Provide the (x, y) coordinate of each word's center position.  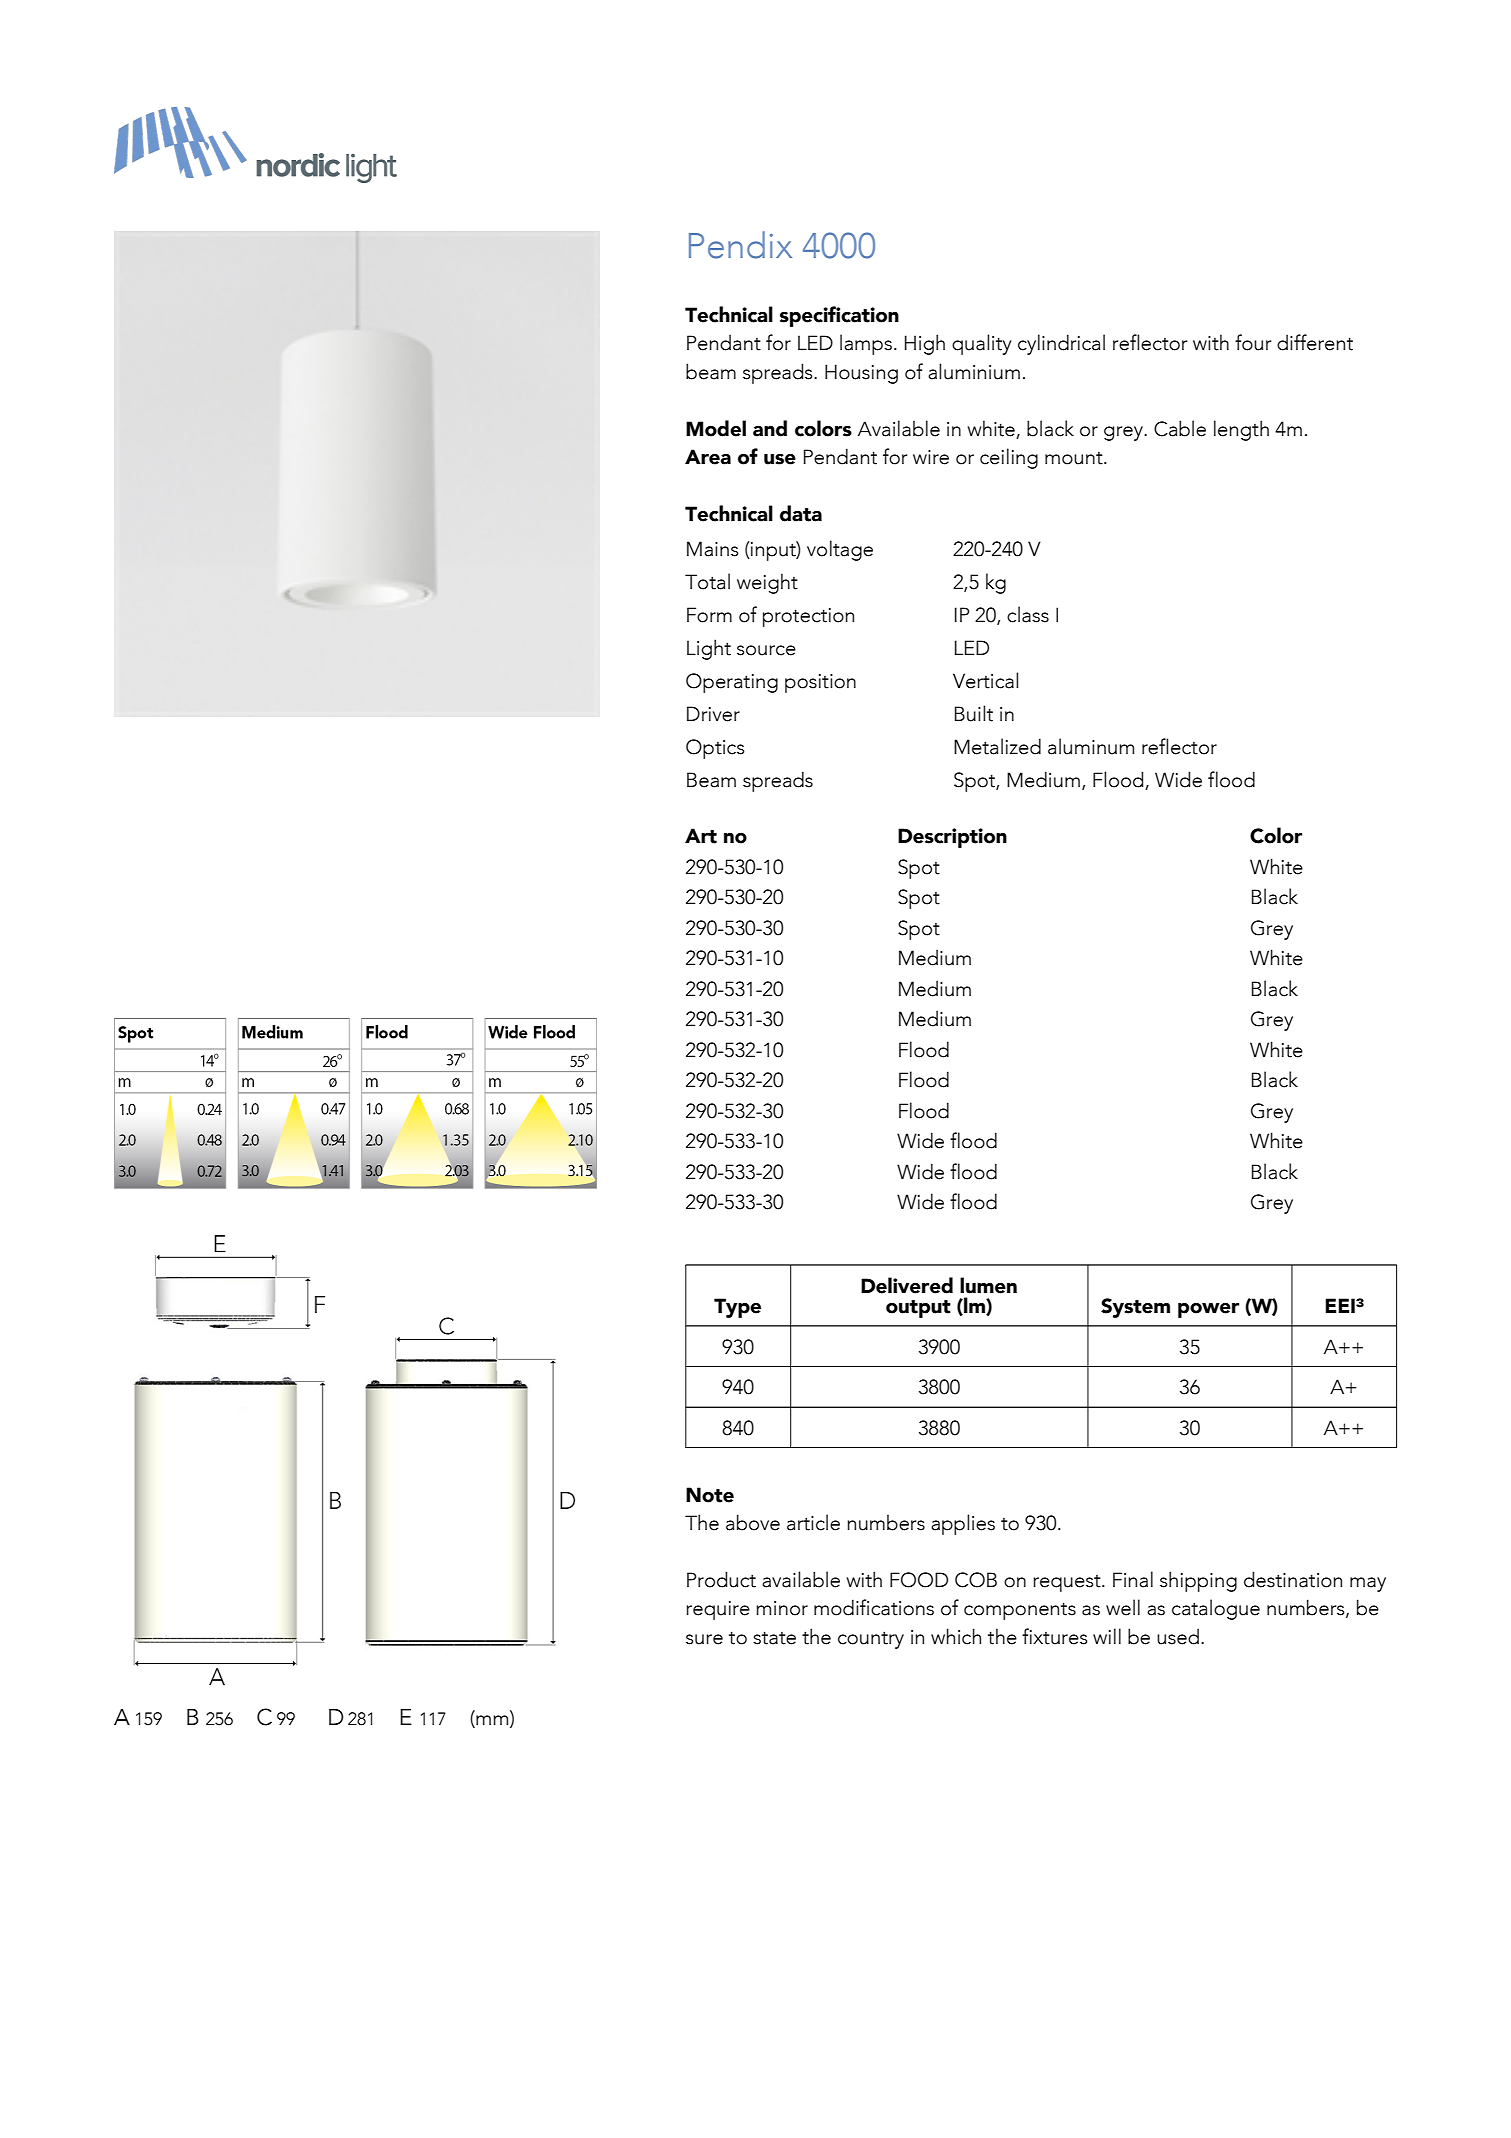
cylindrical (1061, 344)
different (1315, 342)
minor (782, 1608)
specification (839, 316)
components (1020, 1611)
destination (1293, 1579)
